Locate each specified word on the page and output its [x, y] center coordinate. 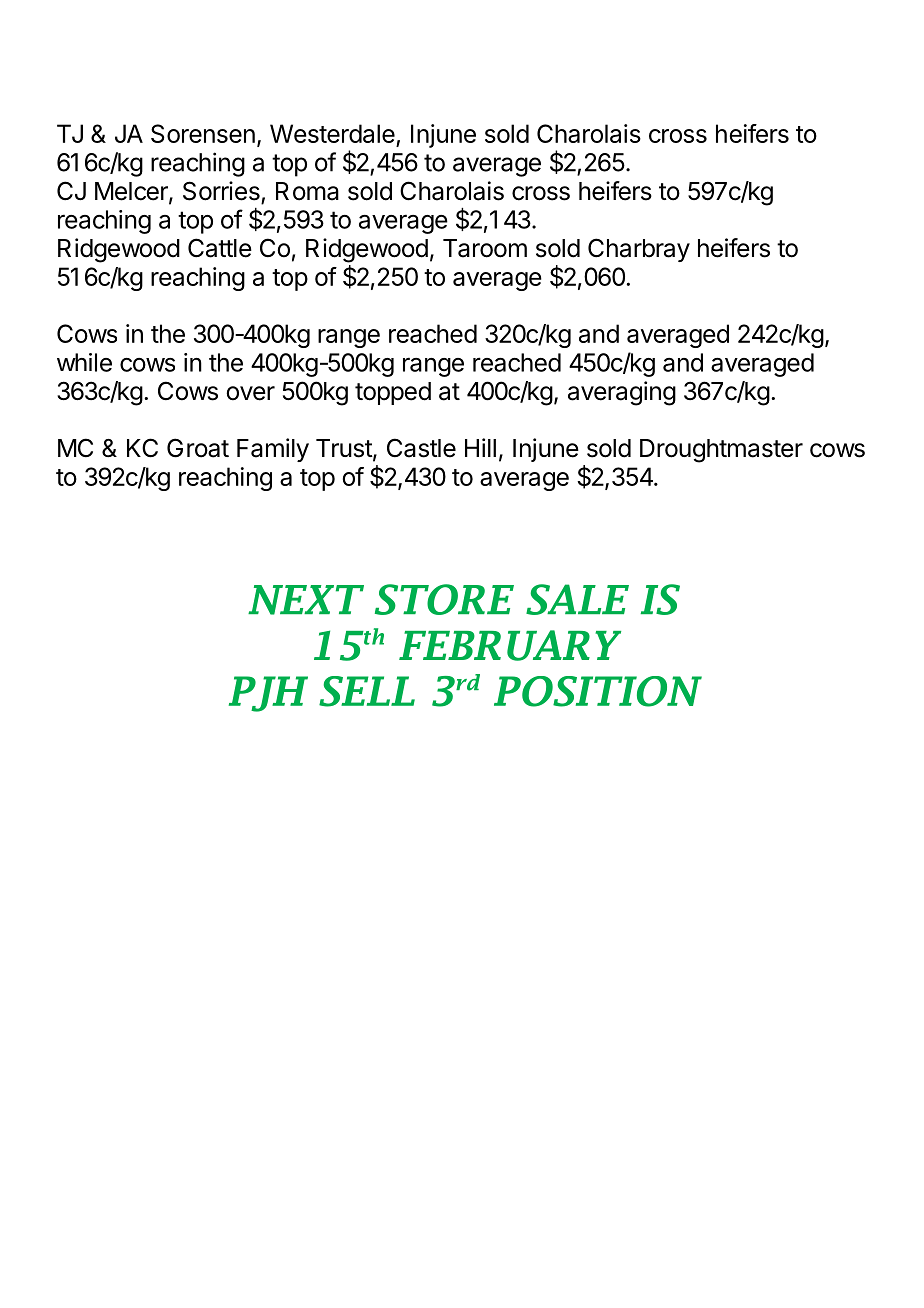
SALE [577, 599]
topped [393, 393]
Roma [307, 191]
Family [273, 450]
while [84, 362]
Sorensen [203, 133]
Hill [480, 447]
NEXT [306, 600]
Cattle [220, 248]
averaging [622, 393]
